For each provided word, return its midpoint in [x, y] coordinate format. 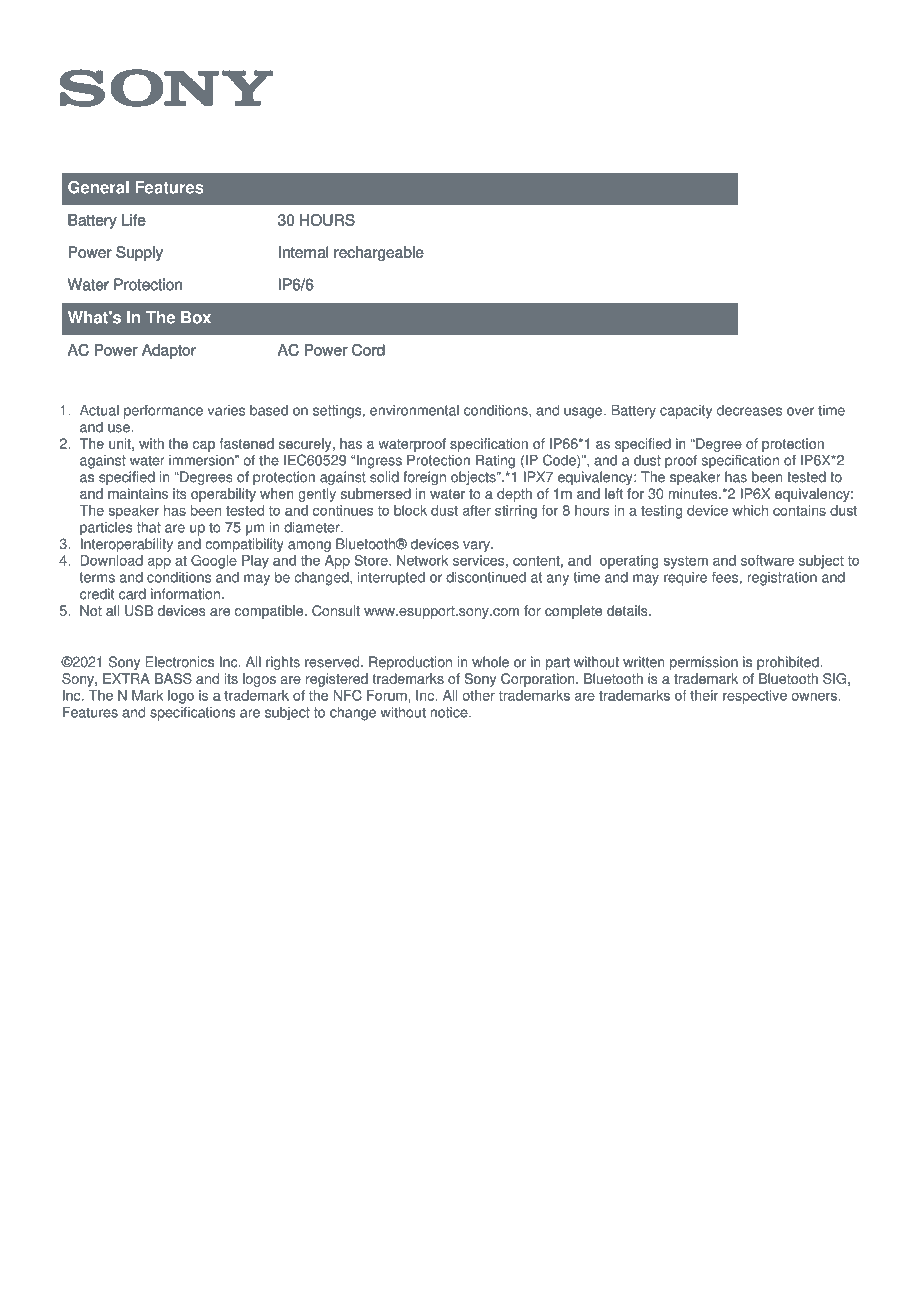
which [750, 510]
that [149, 527]
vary [477, 546]
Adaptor [169, 351]
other [479, 695]
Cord [368, 350]
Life [133, 220]
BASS [173, 678]
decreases [749, 410]
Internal [303, 252]
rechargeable [378, 253]
